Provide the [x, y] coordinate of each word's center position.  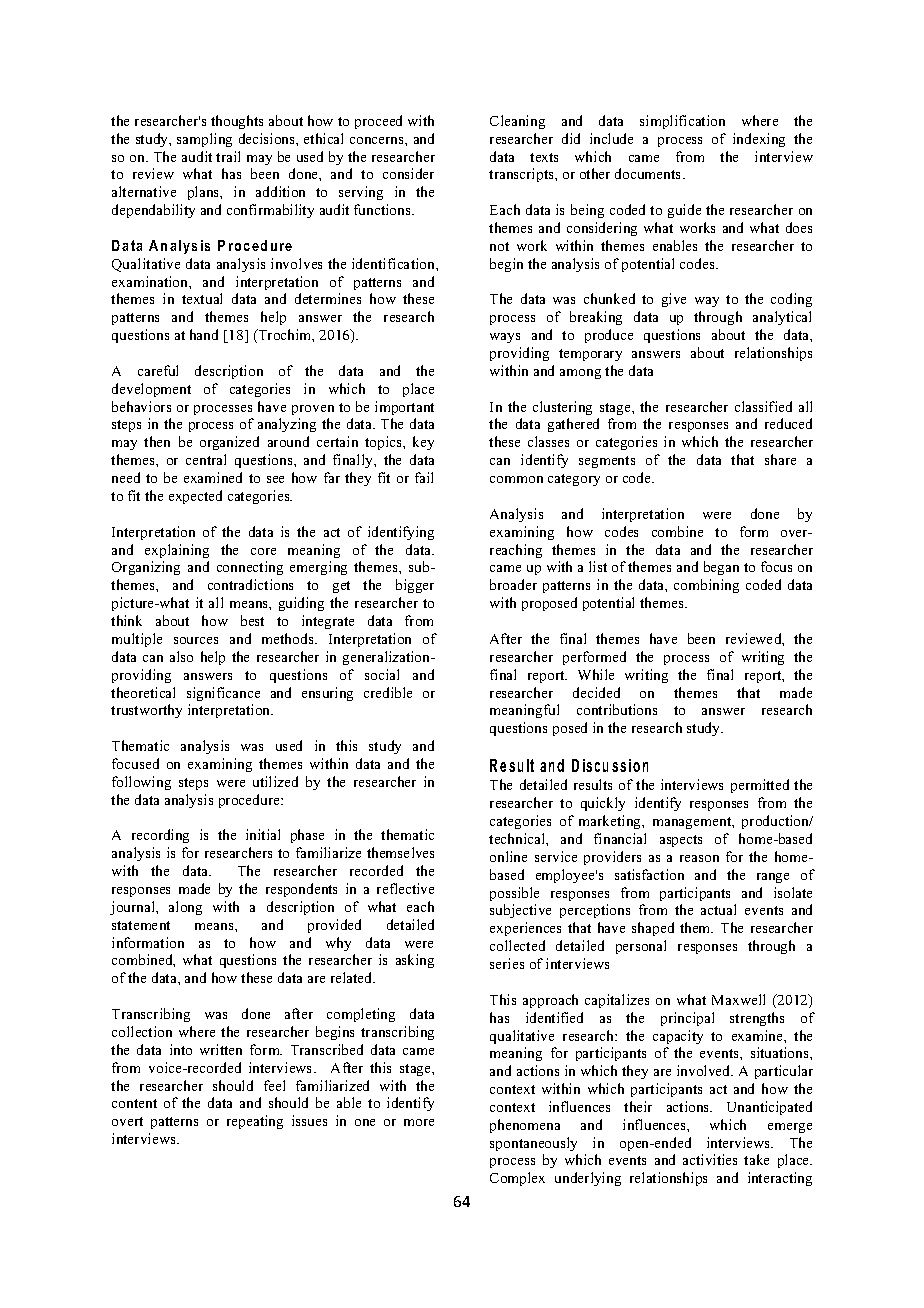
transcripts [522, 175]
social [382, 674]
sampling [204, 140]
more [419, 1122]
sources [196, 640]
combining [706, 586]
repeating [255, 1122]
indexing [759, 140]
